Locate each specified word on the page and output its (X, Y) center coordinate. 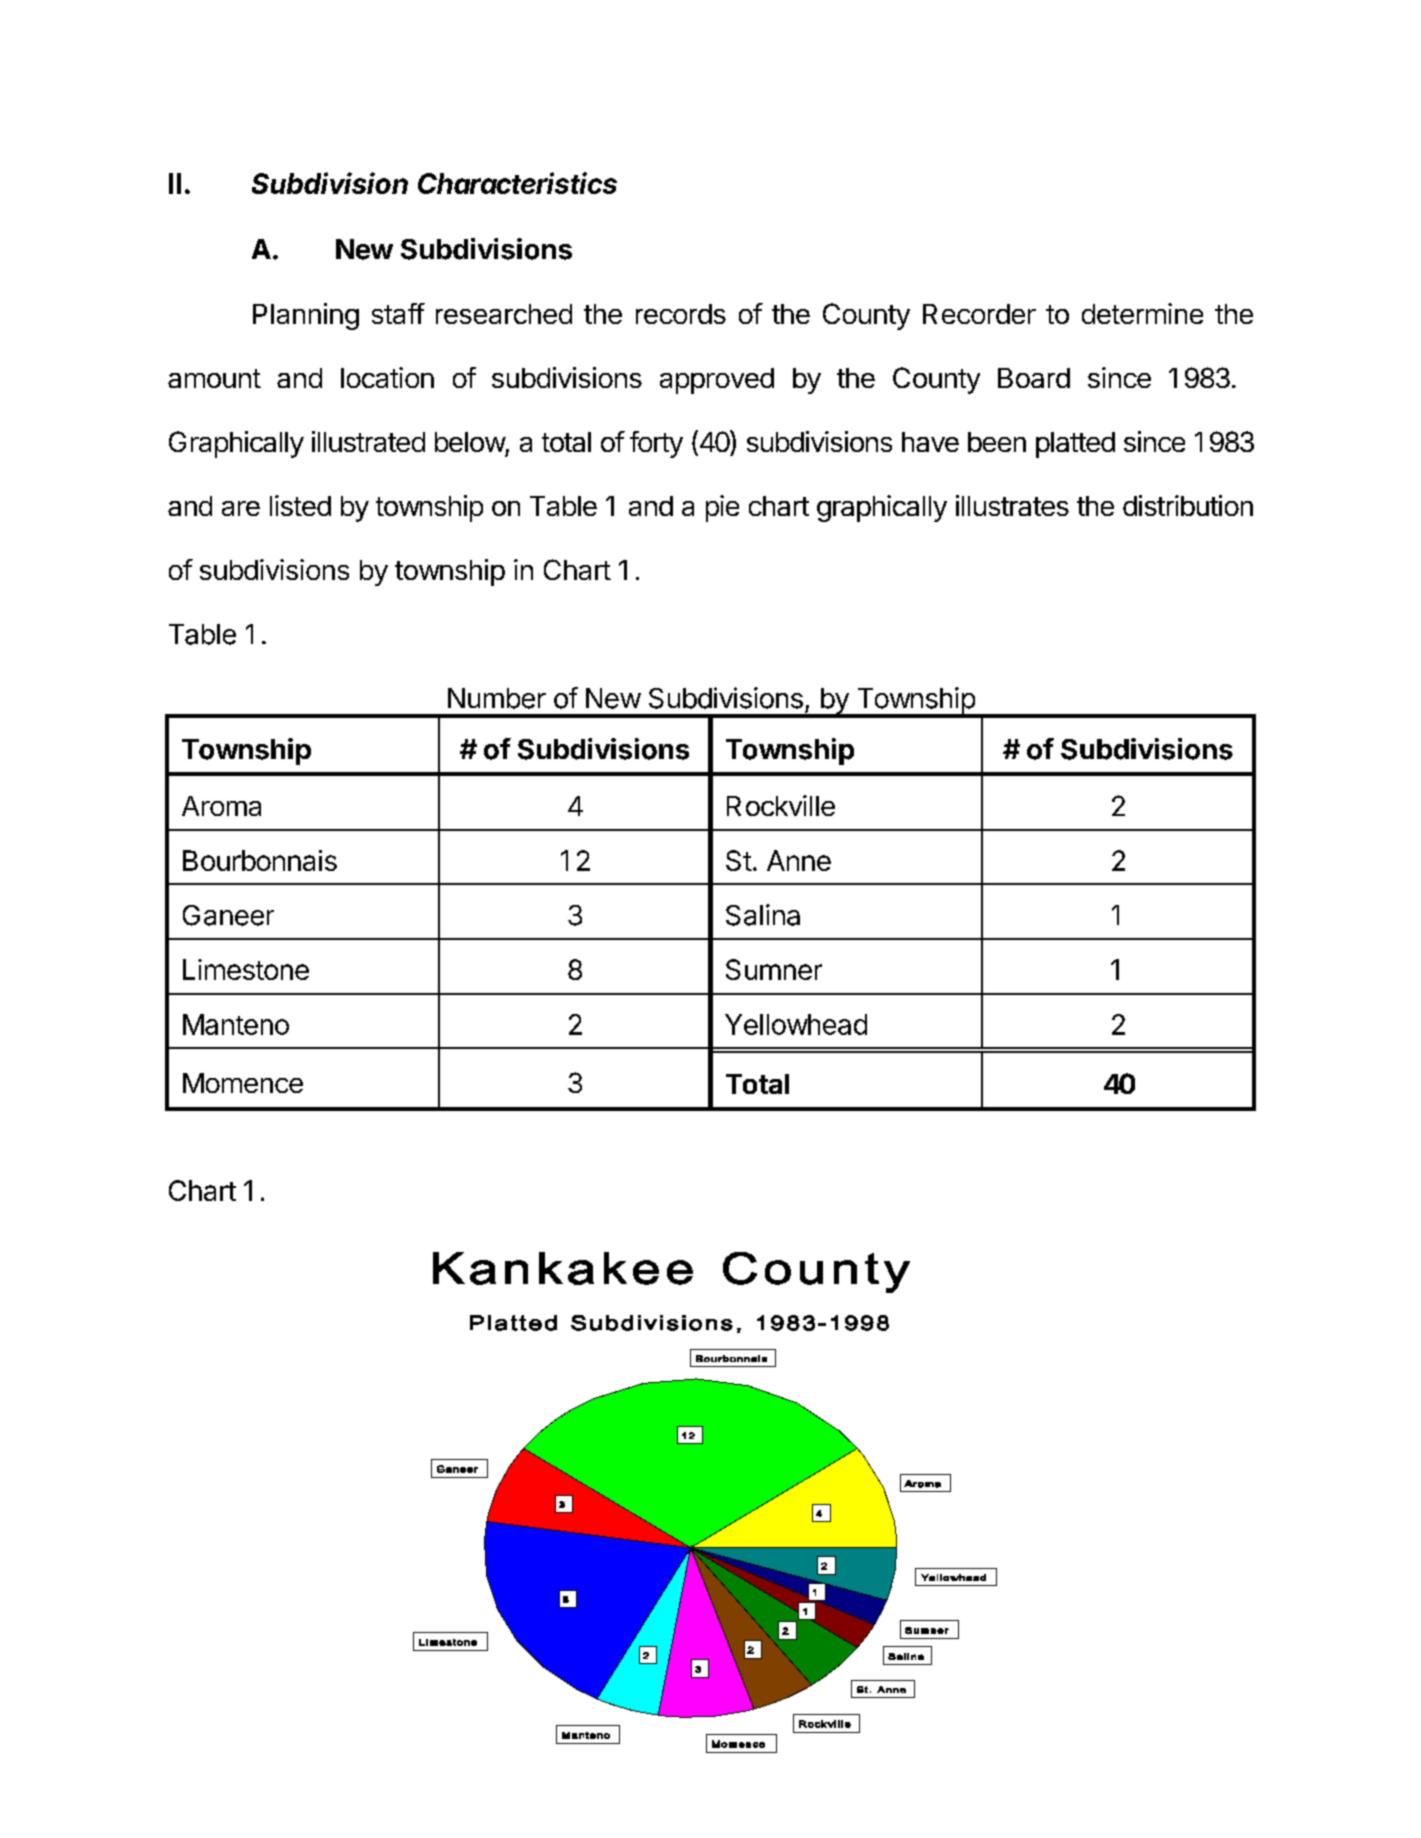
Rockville (781, 805)
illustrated (368, 441)
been (997, 442)
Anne (799, 860)
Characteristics (517, 183)
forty (656, 444)
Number (497, 698)
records (681, 314)
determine (1142, 313)
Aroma (221, 806)
